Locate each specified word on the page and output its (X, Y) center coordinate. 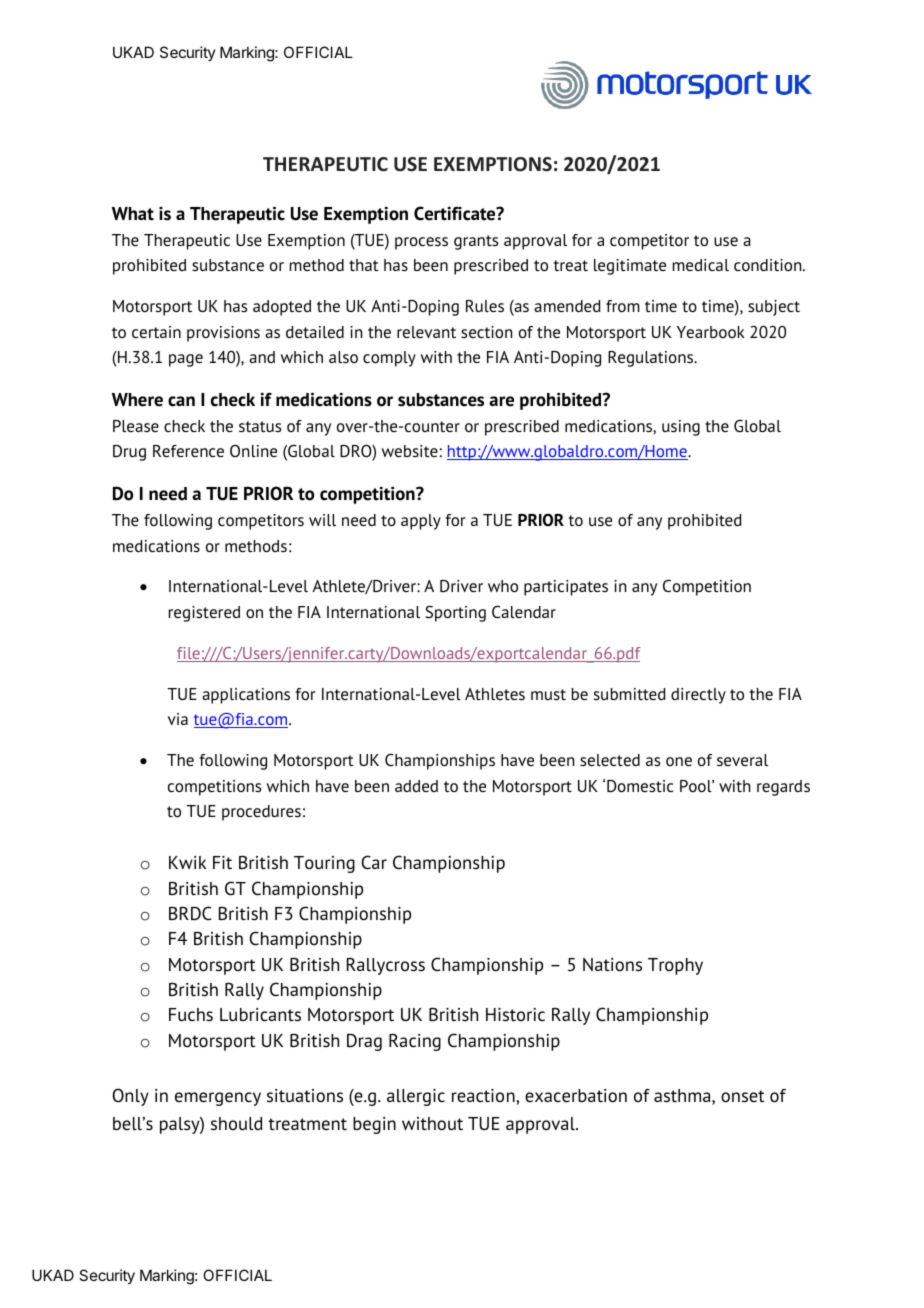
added (416, 786)
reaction (484, 1097)
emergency (218, 1099)
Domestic (640, 786)
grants (476, 242)
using (681, 428)
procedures (261, 813)
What (133, 214)
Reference (188, 451)
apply (421, 522)
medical (701, 265)
